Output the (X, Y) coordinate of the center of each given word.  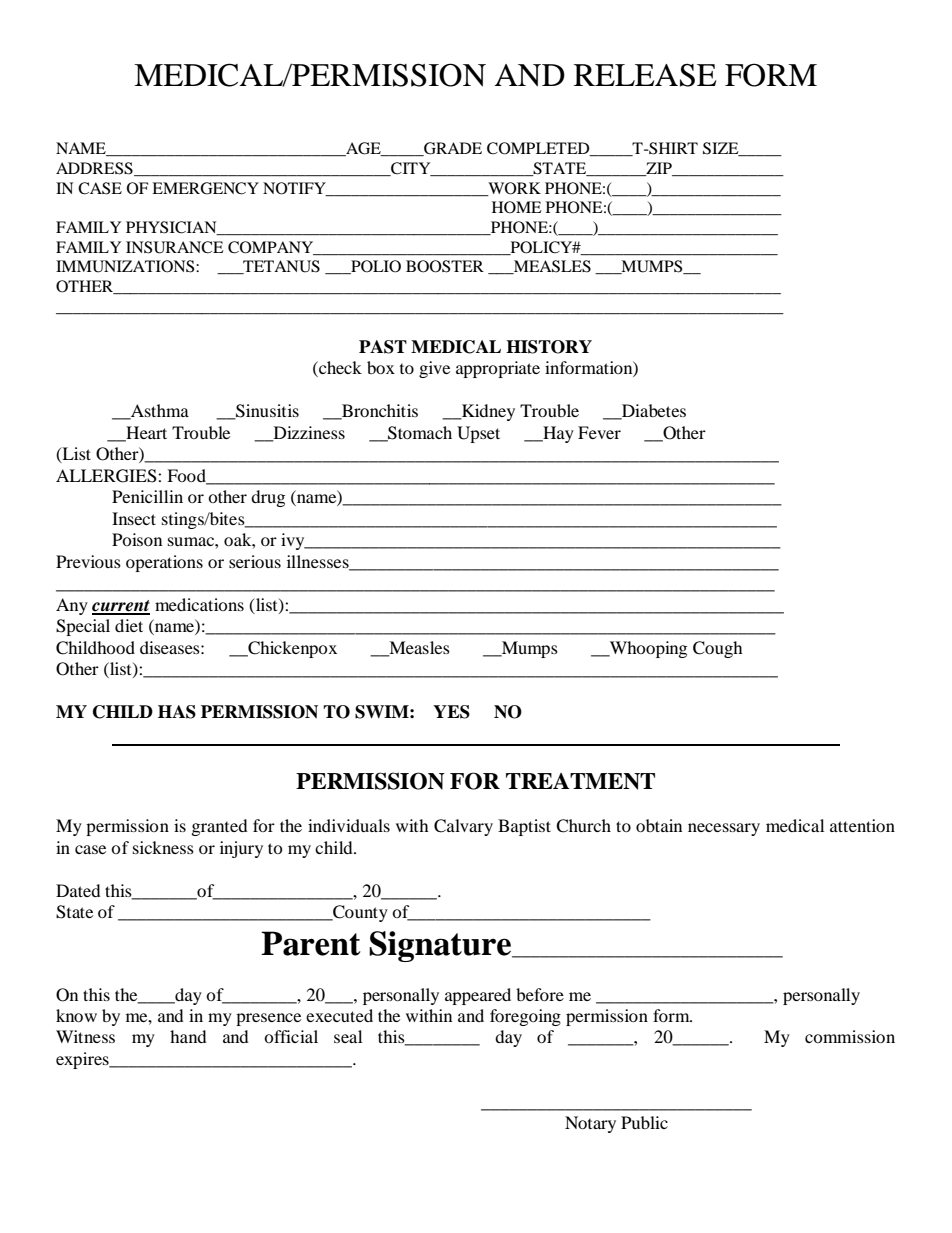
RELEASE (645, 75)
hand (188, 1036)
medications (199, 604)
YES (451, 712)
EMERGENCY (205, 188)
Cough (718, 649)
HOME (517, 207)
